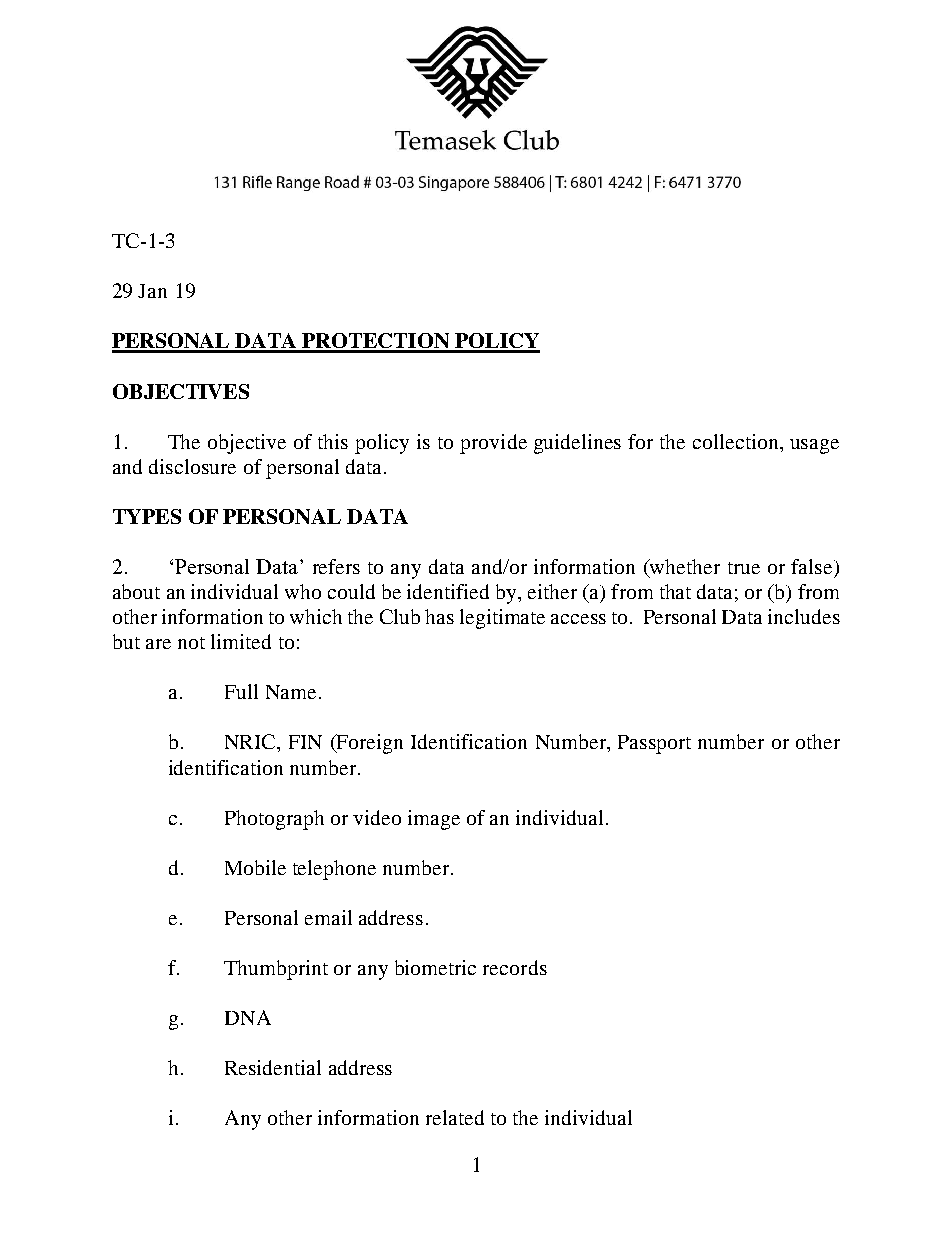 This screenshot has height=1233, width=952. Describe the element at coordinates (515, 967) in the screenshot. I see `records` at that location.
